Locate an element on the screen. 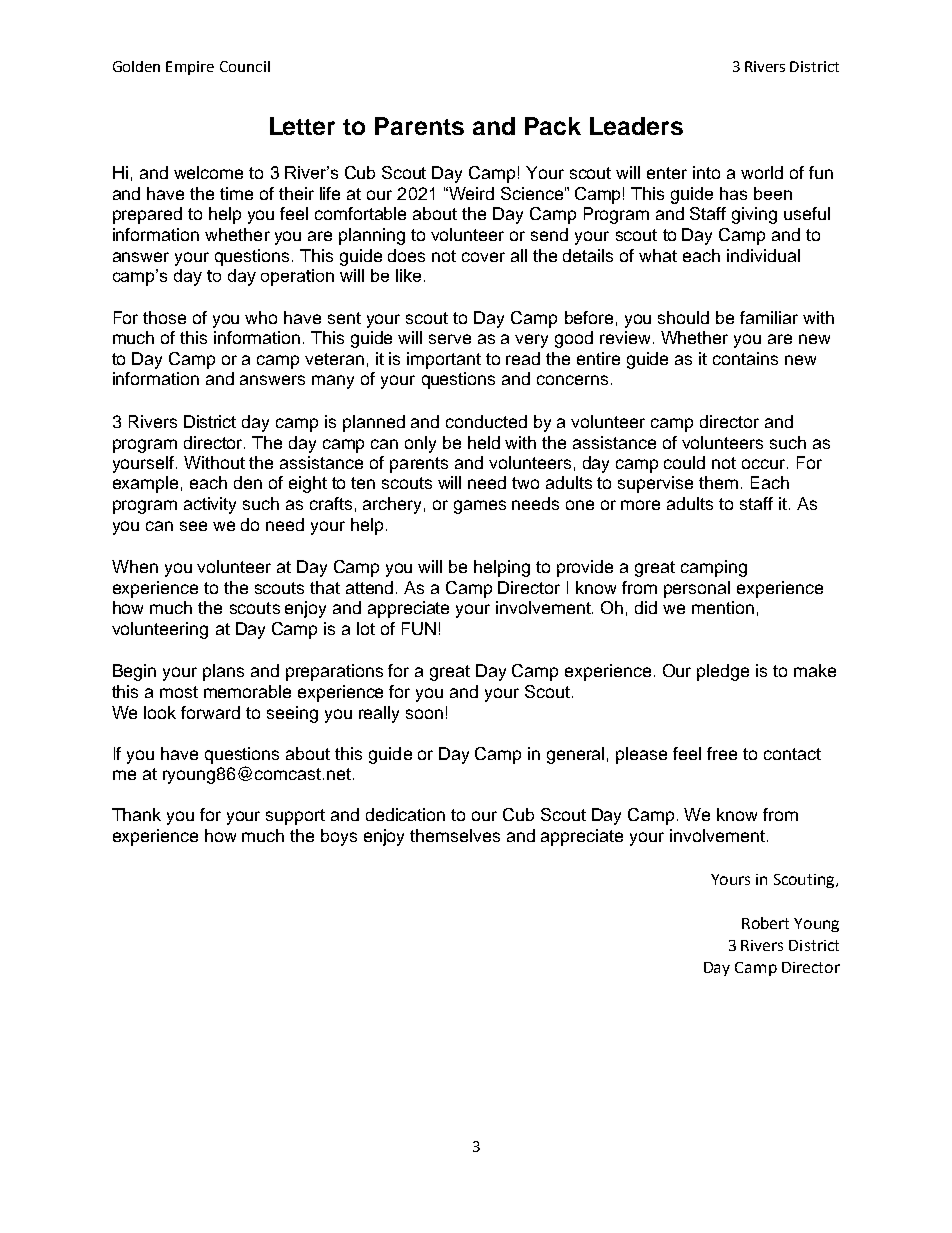 This screenshot has width=952, height=1233. attend is located at coordinates (371, 587).
